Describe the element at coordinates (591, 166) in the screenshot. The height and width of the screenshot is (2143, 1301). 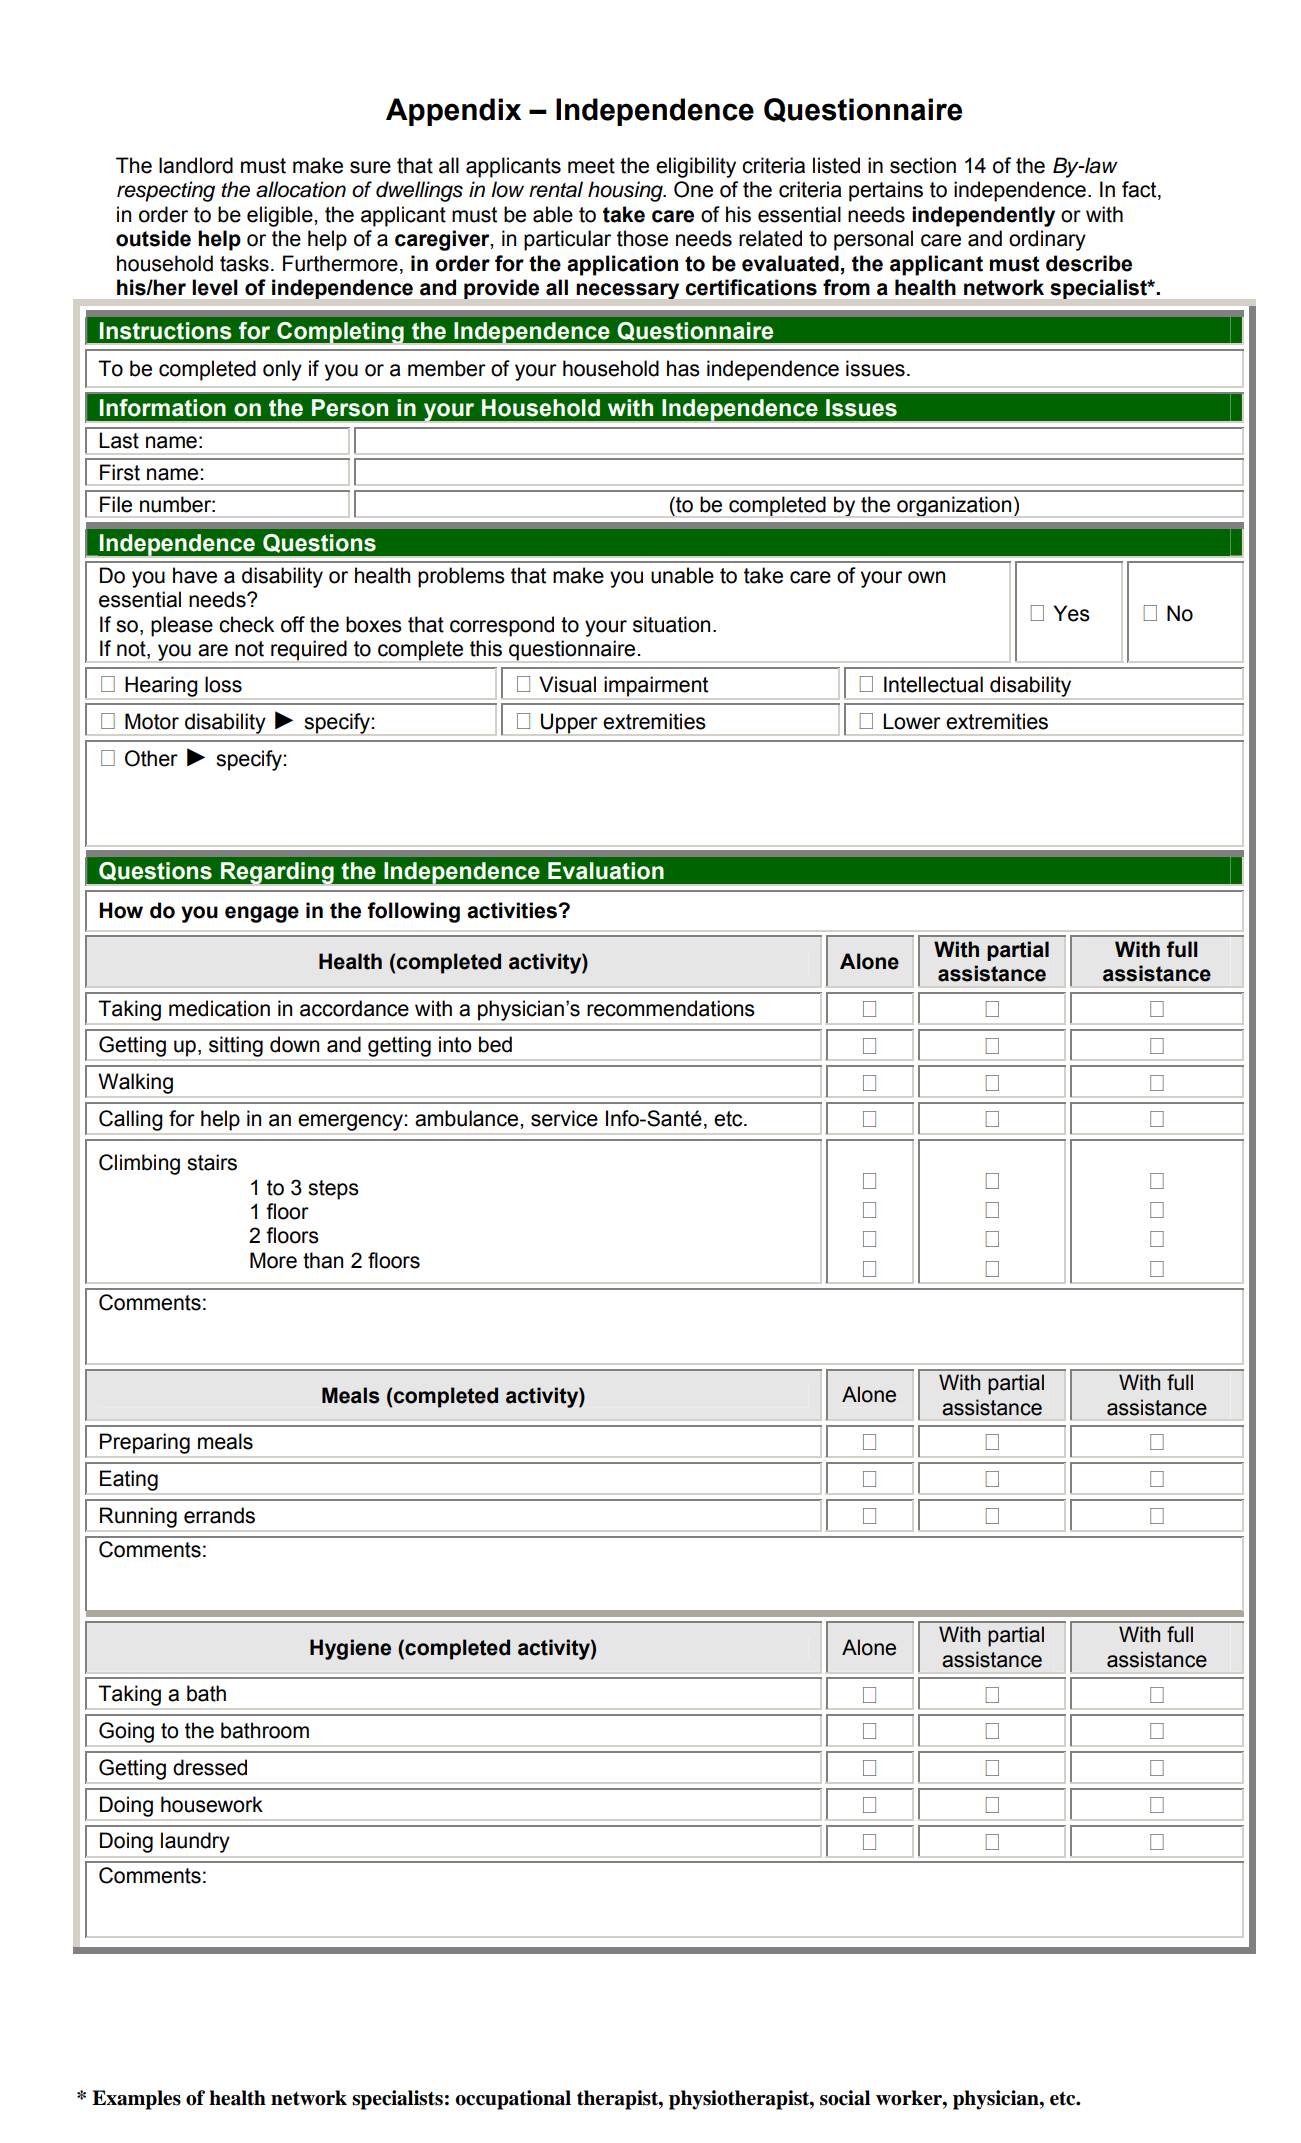
I see `meet` at that location.
